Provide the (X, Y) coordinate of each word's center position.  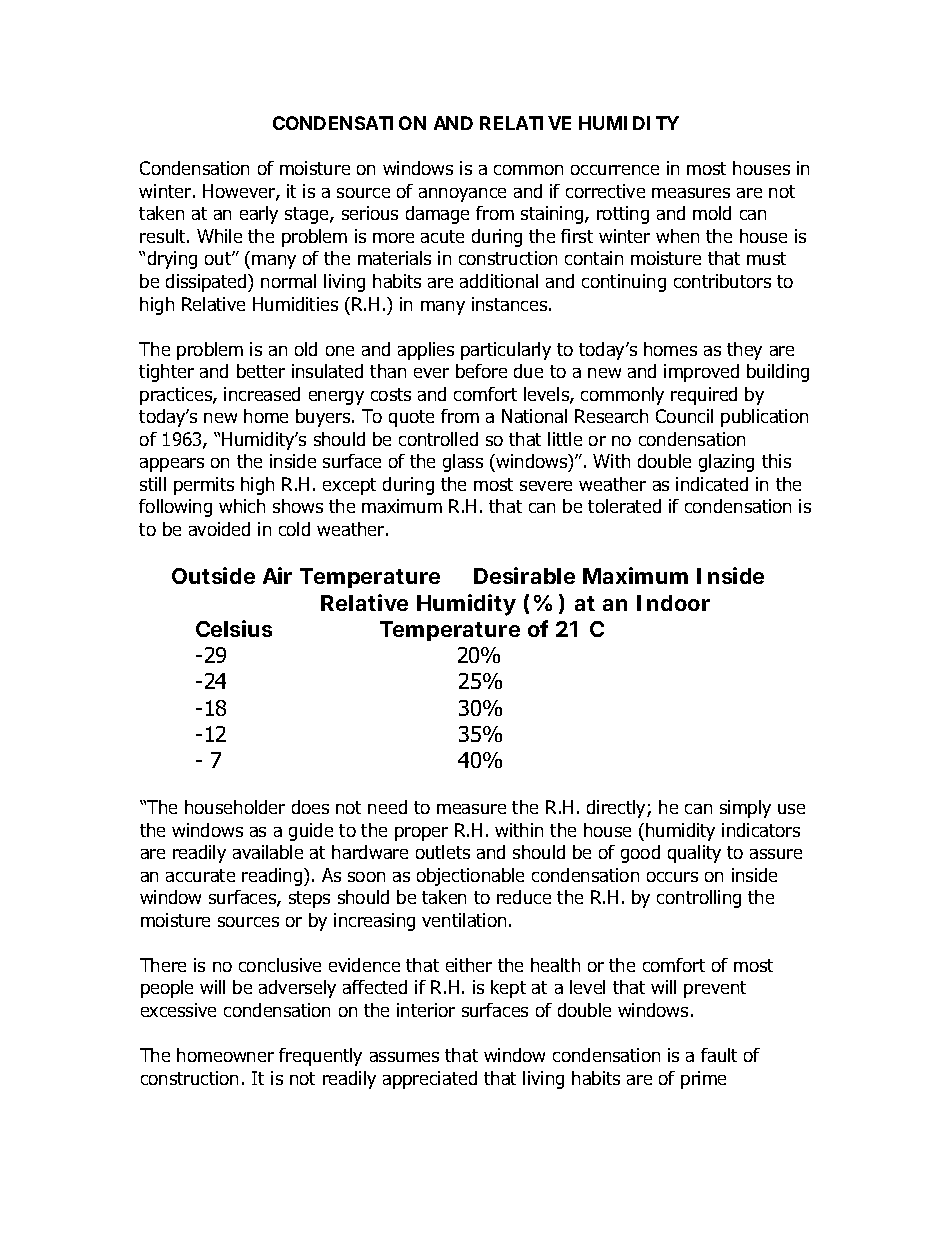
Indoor (673, 603)
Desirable (524, 575)
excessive (178, 1010)
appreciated (430, 1080)
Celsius (234, 628)
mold (712, 213)
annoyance (462, 195)
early (259, 215)
